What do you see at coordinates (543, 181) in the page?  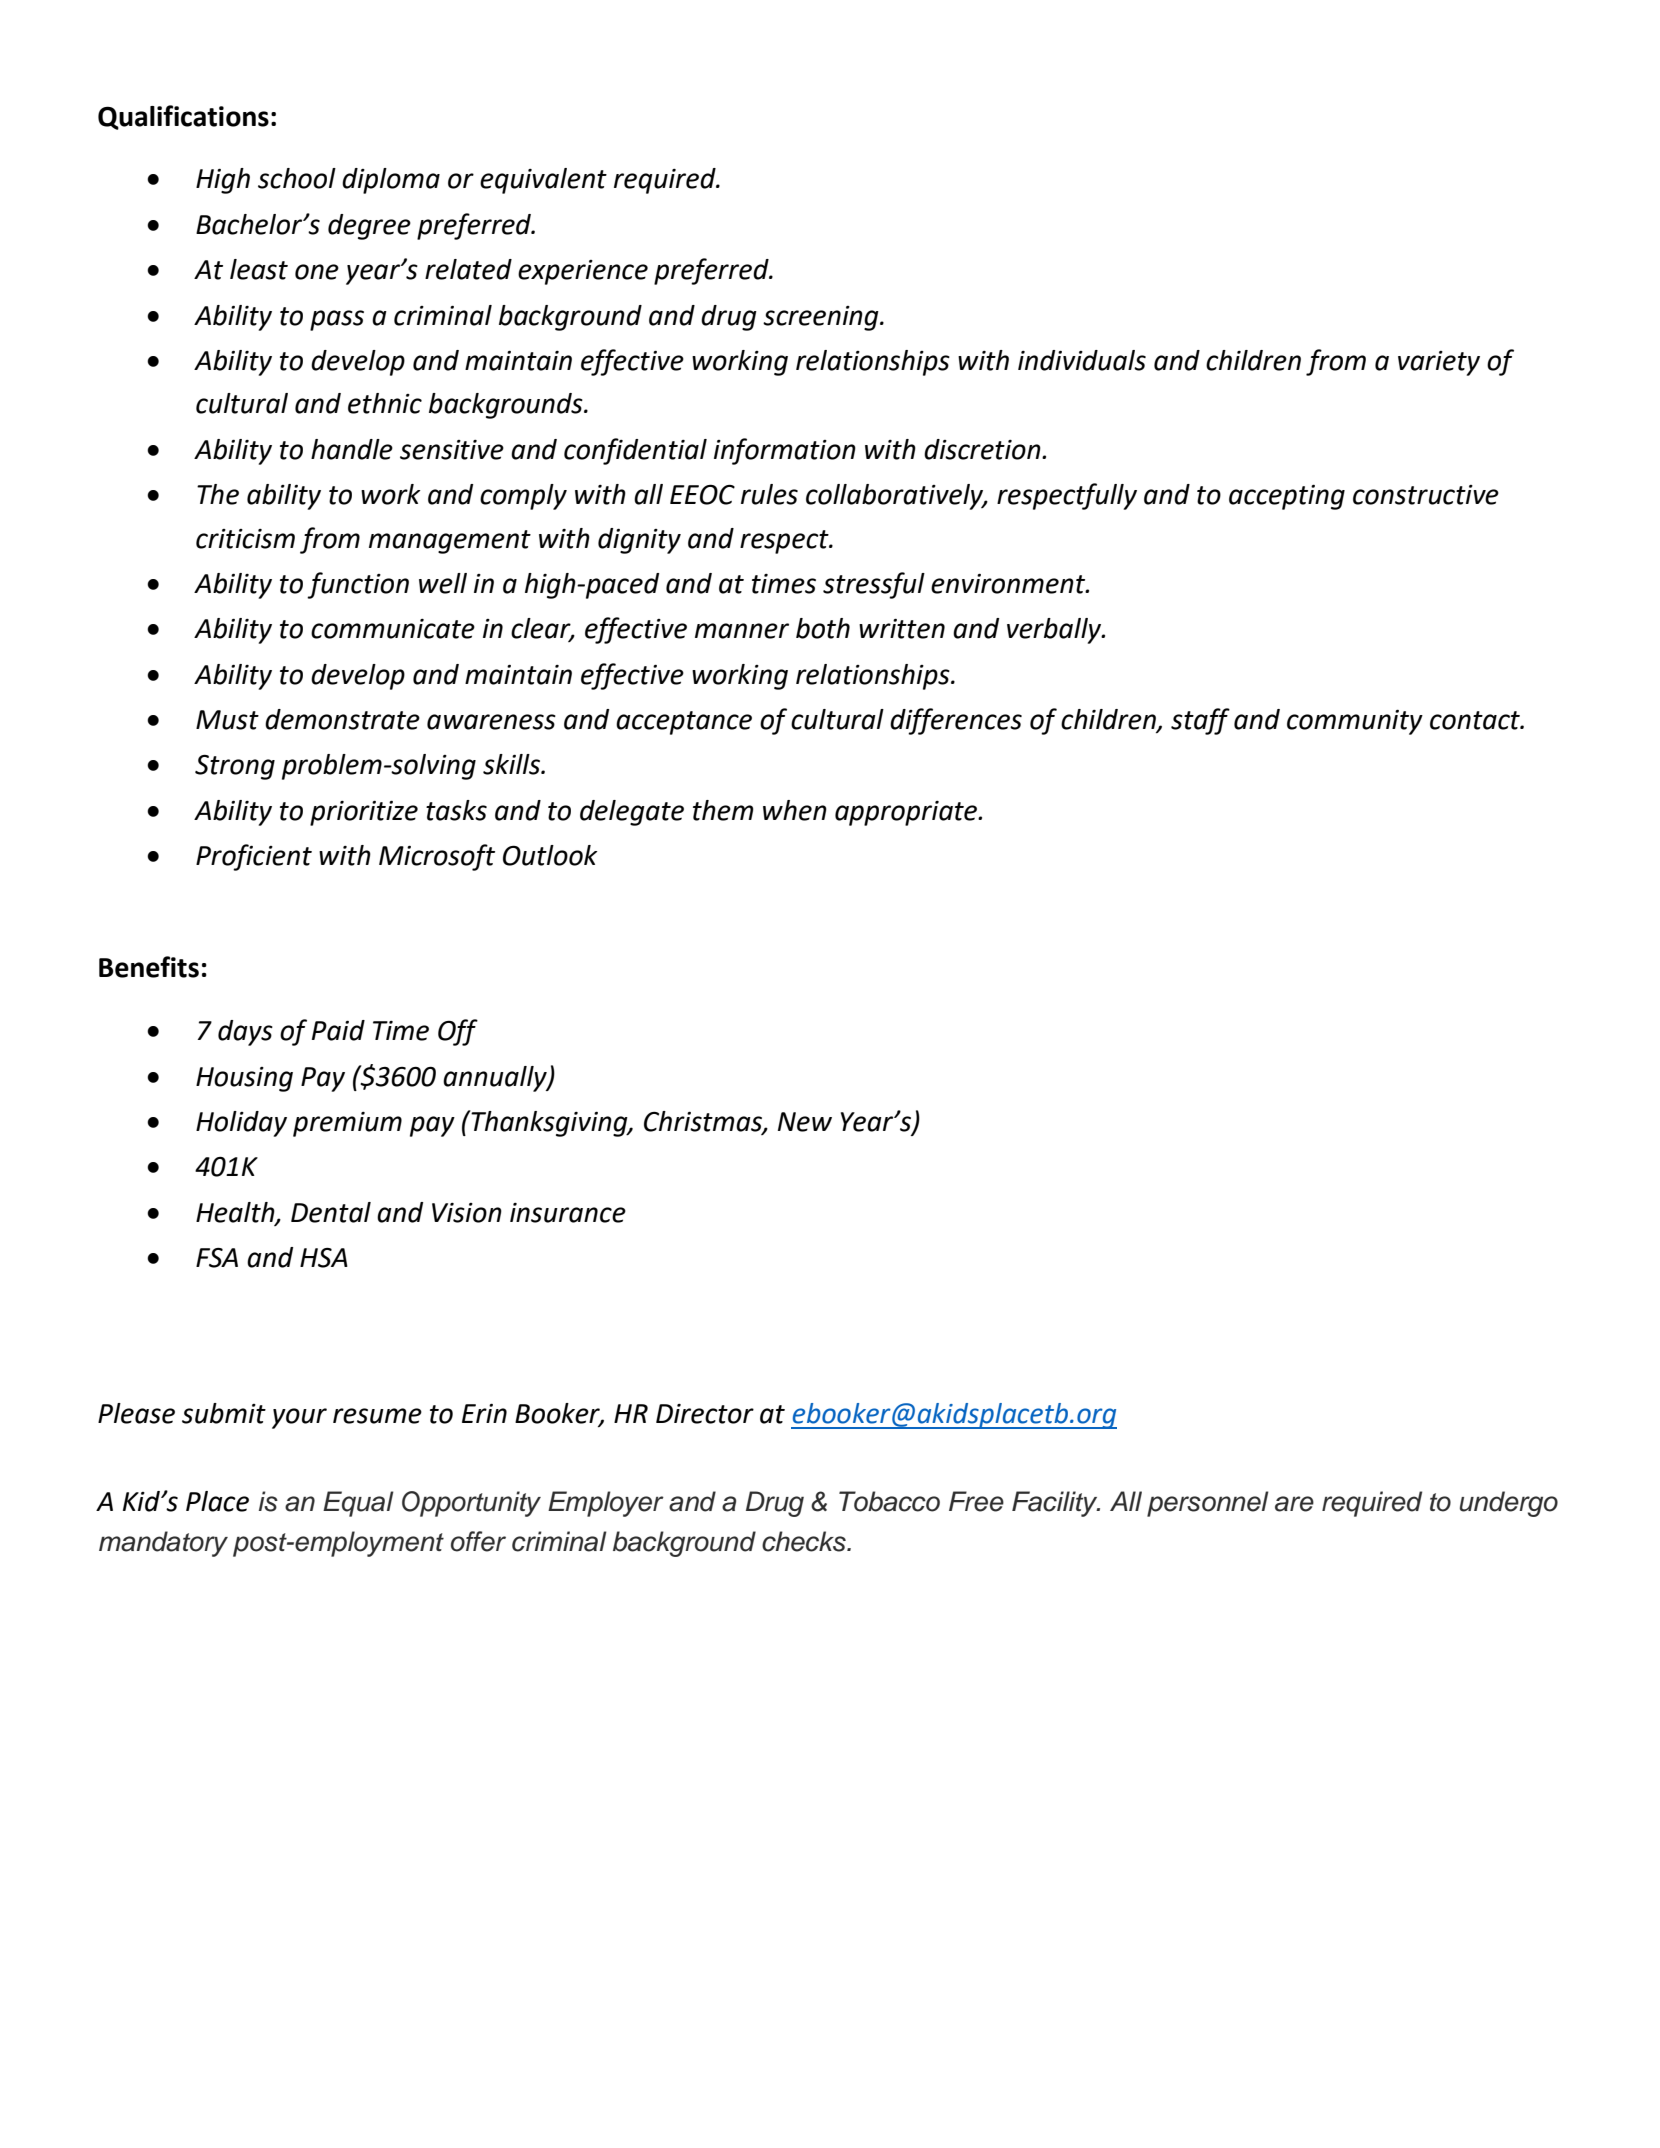 I see `equivalent` at bounding box center [543, 181].
